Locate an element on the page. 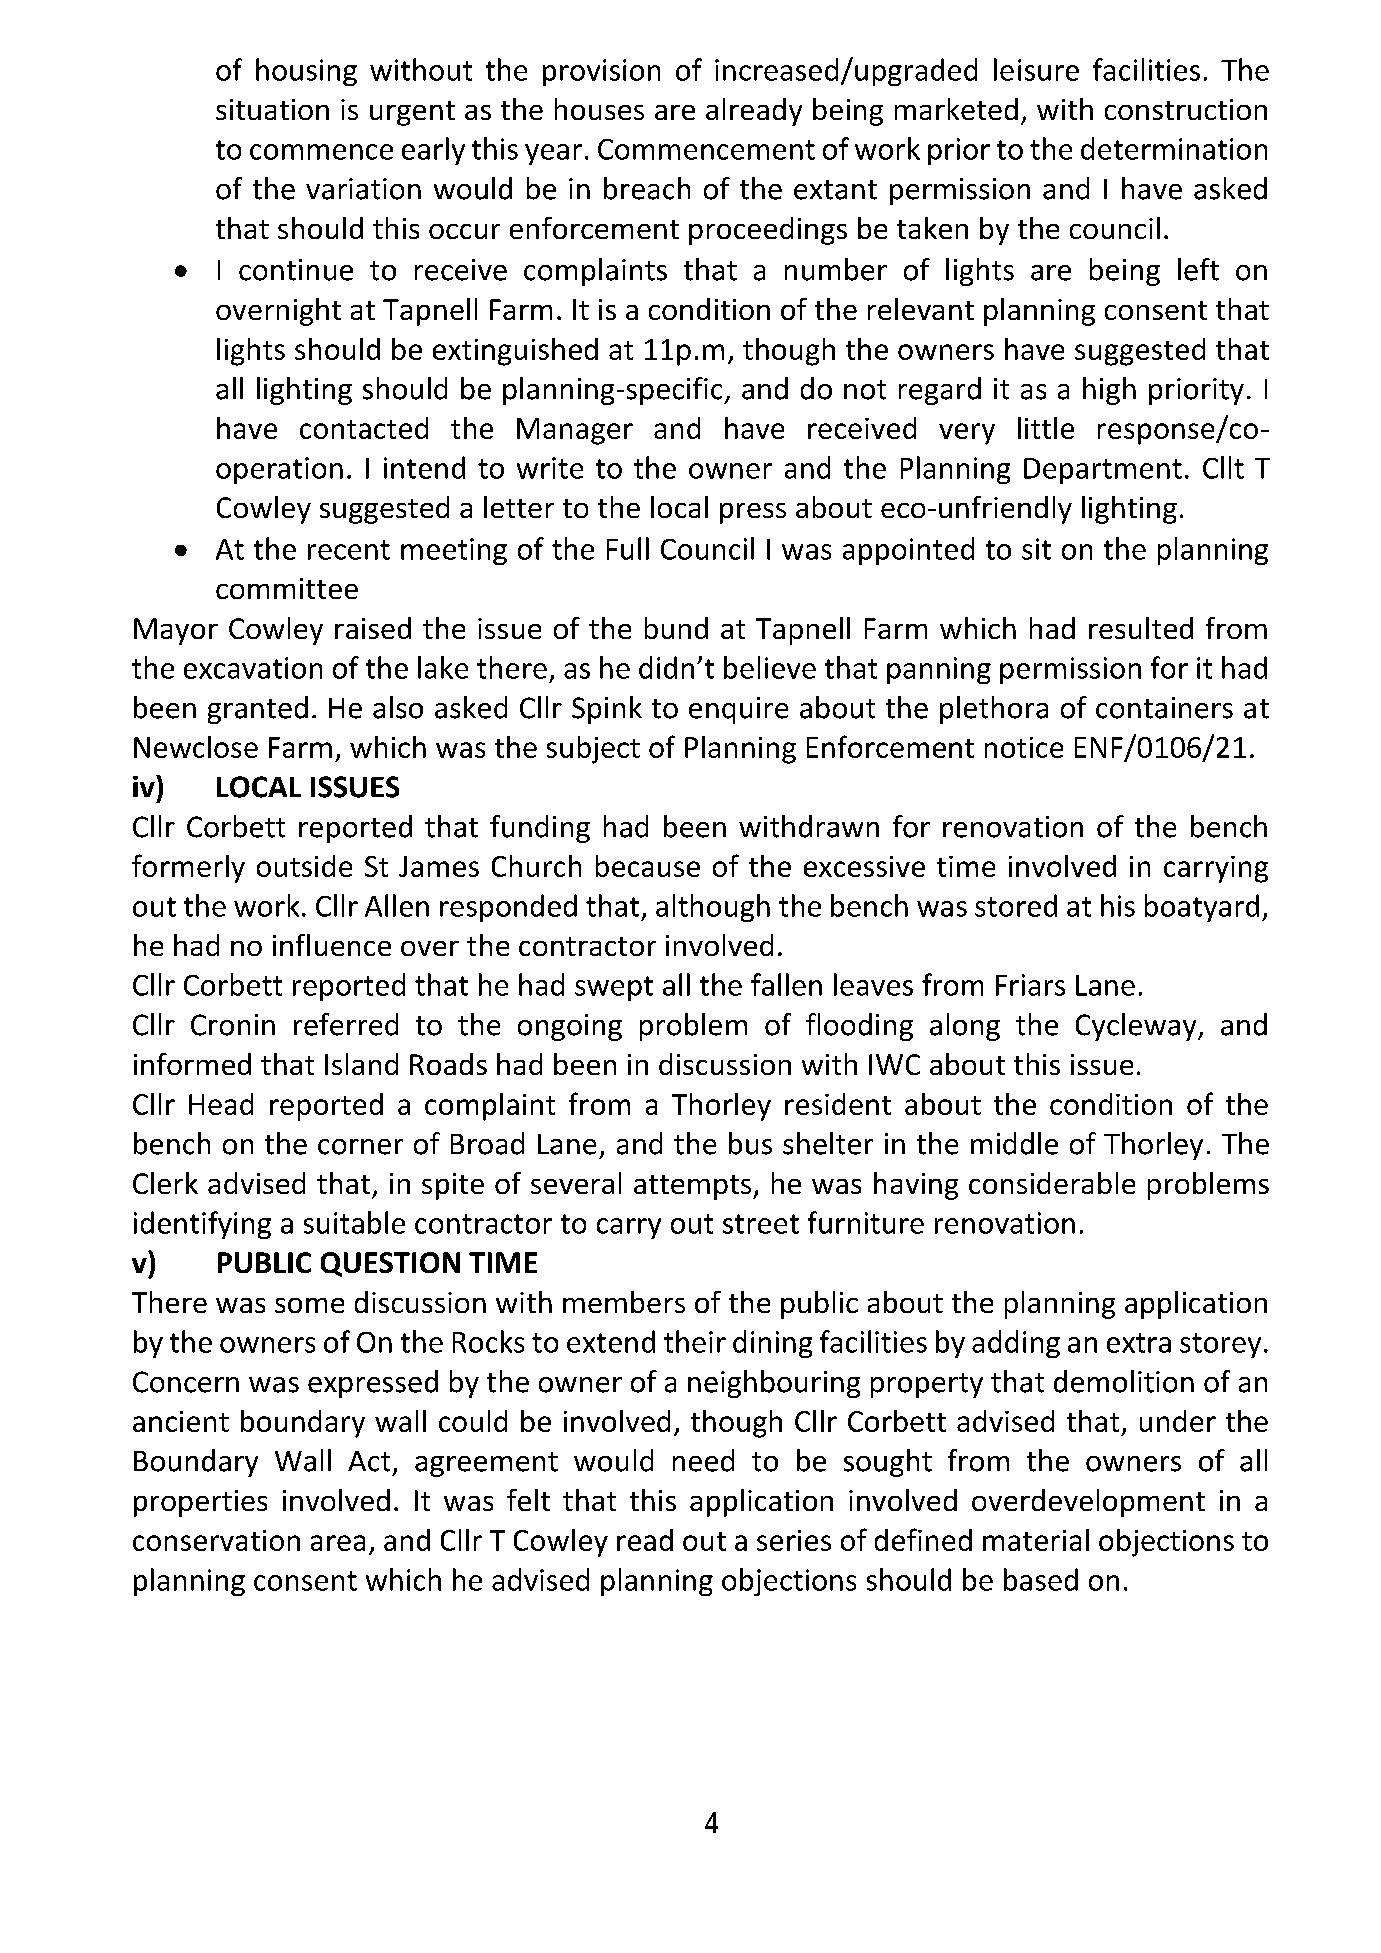 The height and width of the page is (1953, 1381). series is located at coordinates (794, 1540).
